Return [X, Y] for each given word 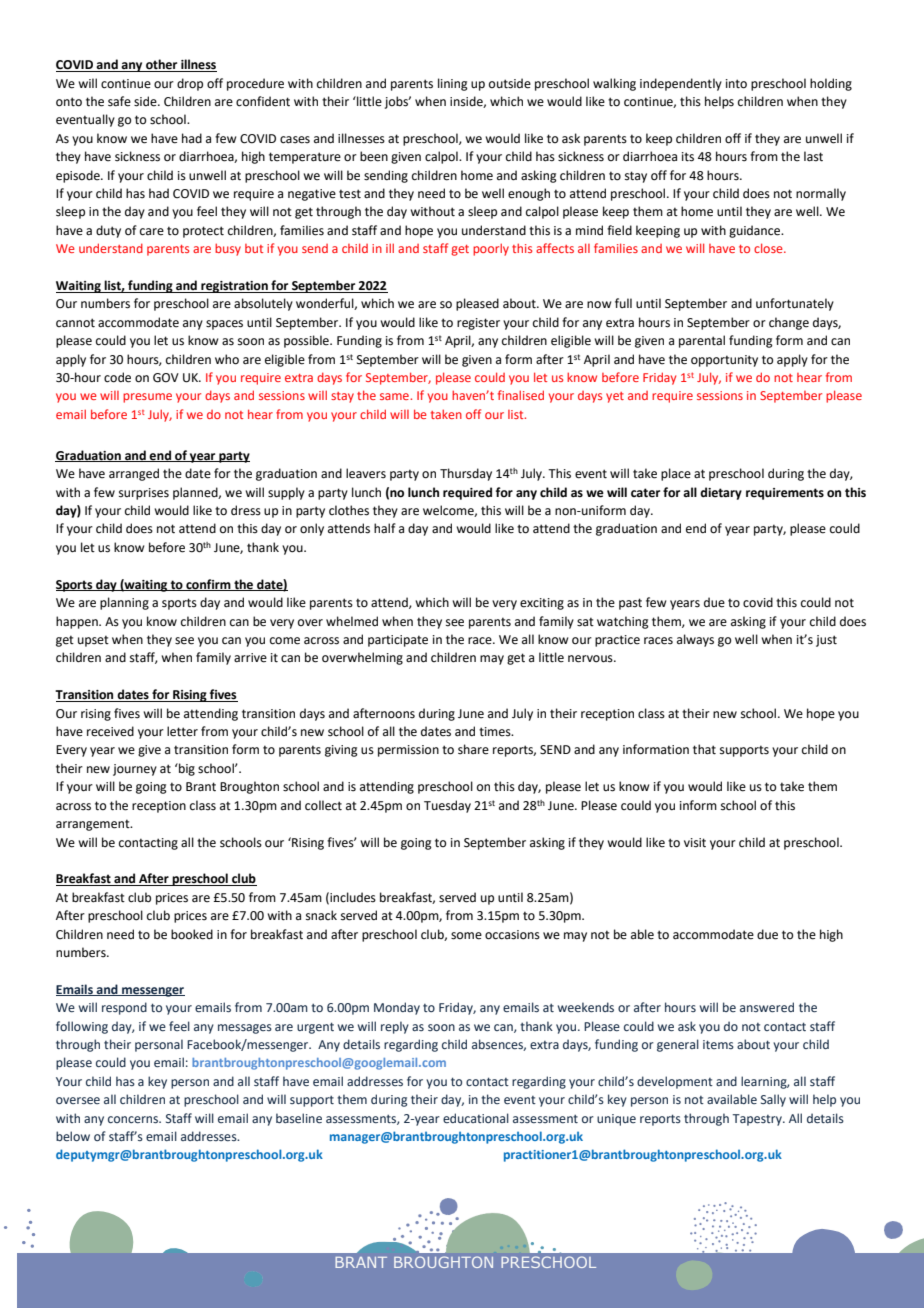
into [736, 84]
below [73, 1136]
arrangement [94, 825]
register [478, 324]
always [695, 640]
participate [398, 641]
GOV [166, 378]
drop [190, 84]
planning [124, 603]
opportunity [724, 361]
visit [695, 843]
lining [453, 84]
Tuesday [447, 806]
